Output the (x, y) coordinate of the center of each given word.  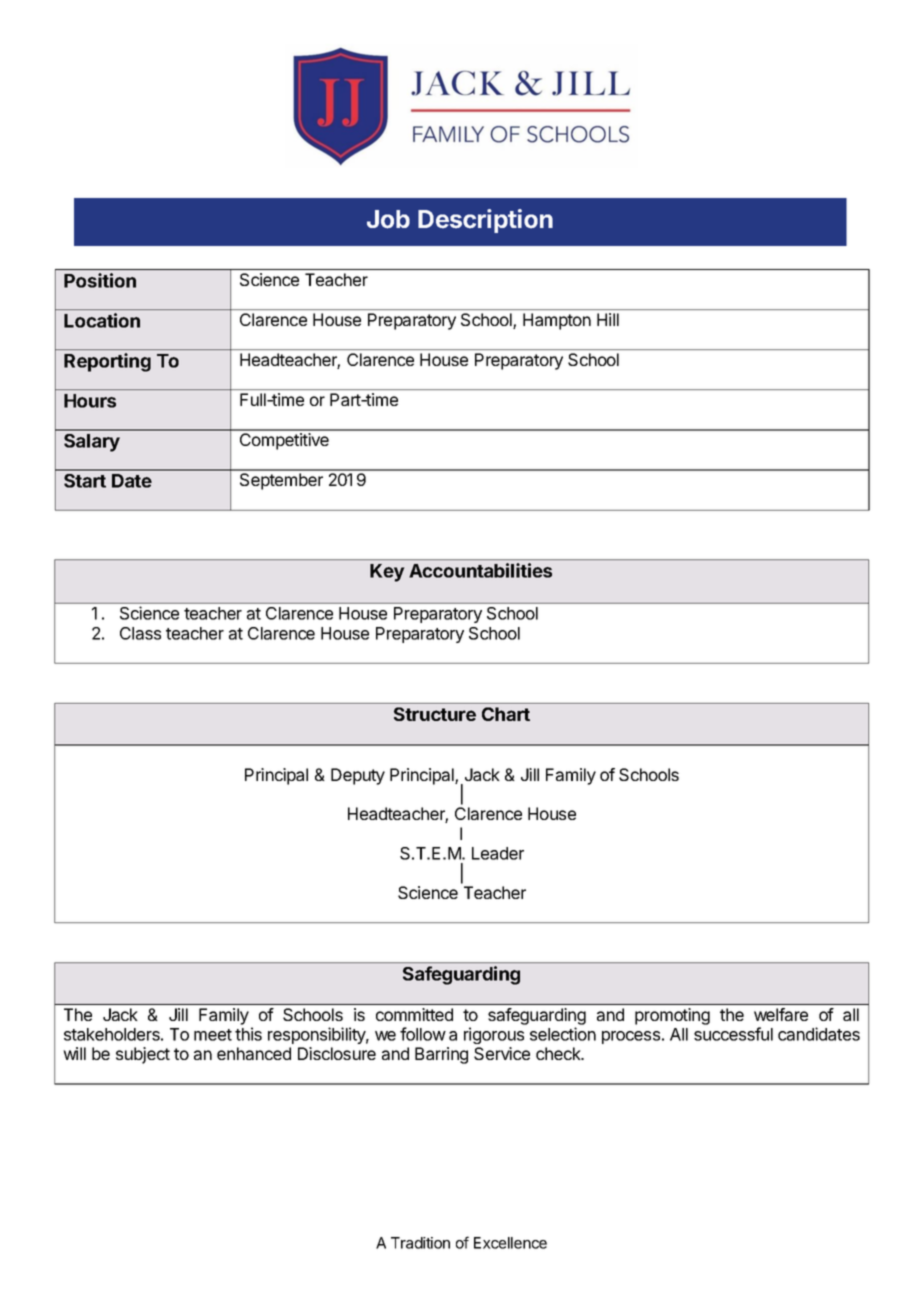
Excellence (510, 1243)
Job (388, 219)
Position (100, 280)
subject (143, 1055)
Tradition (420, 1243)
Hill (608, 319)
